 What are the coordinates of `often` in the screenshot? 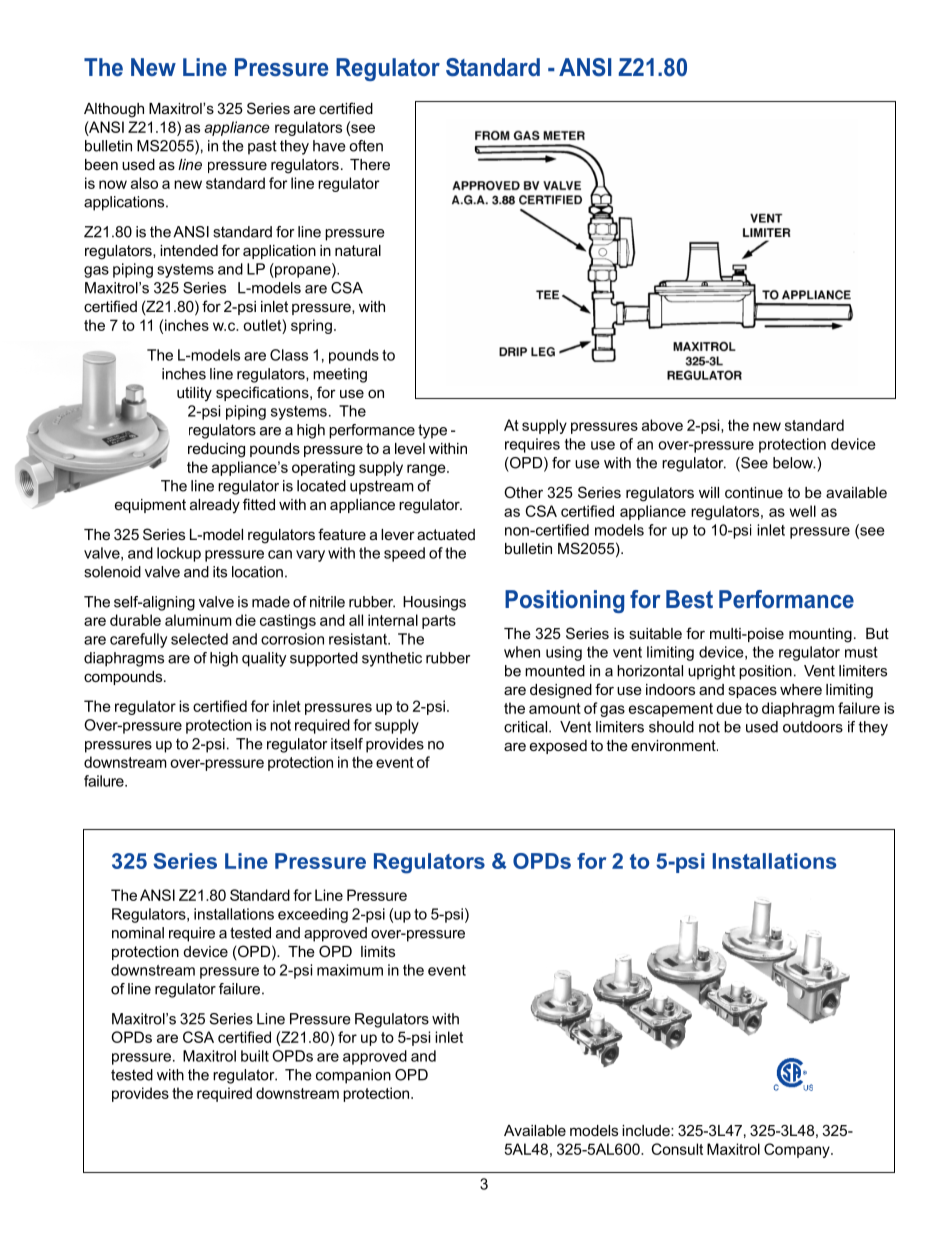 It's located at (366, 146).
